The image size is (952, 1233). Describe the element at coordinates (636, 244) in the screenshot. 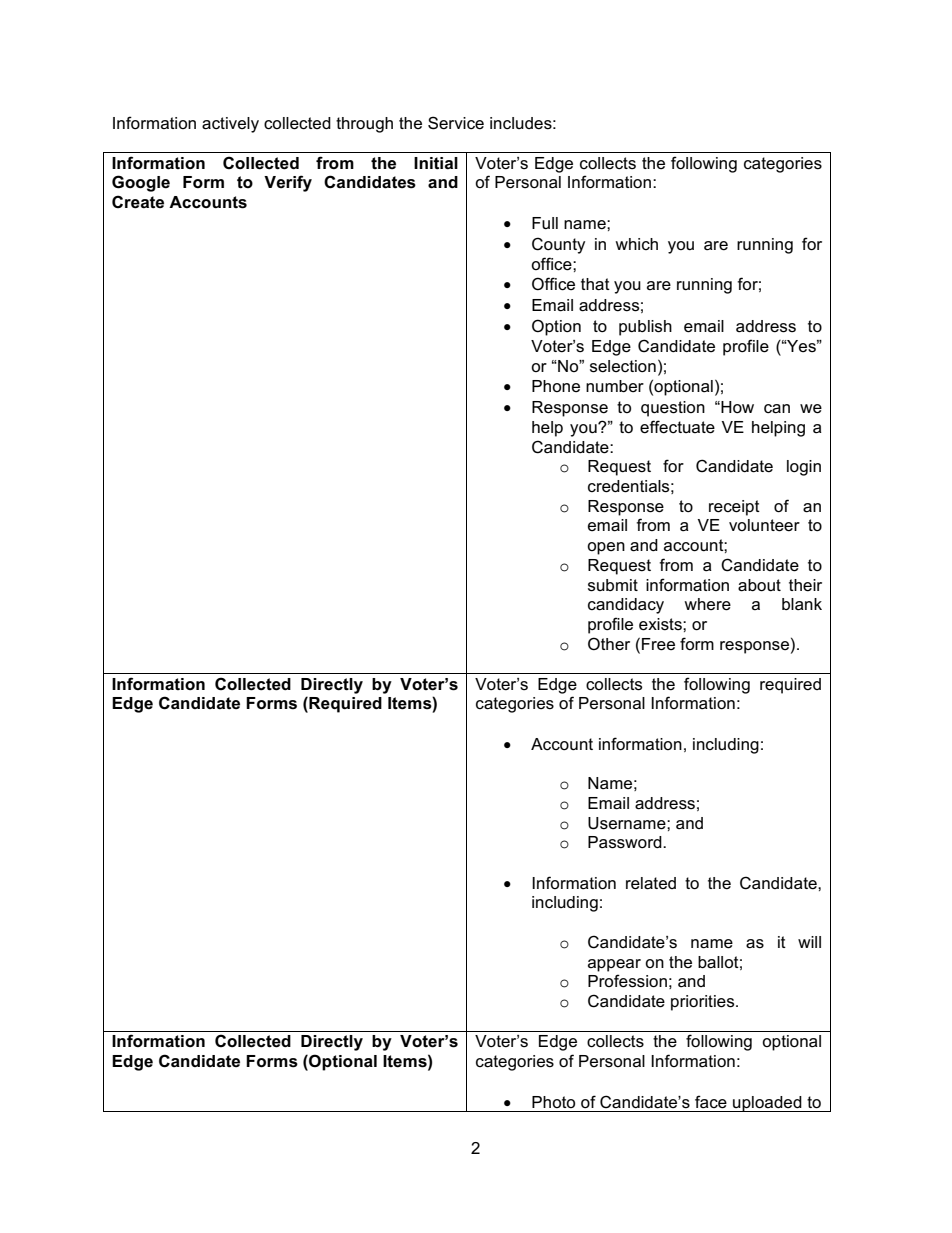

I see `which` at that location.
